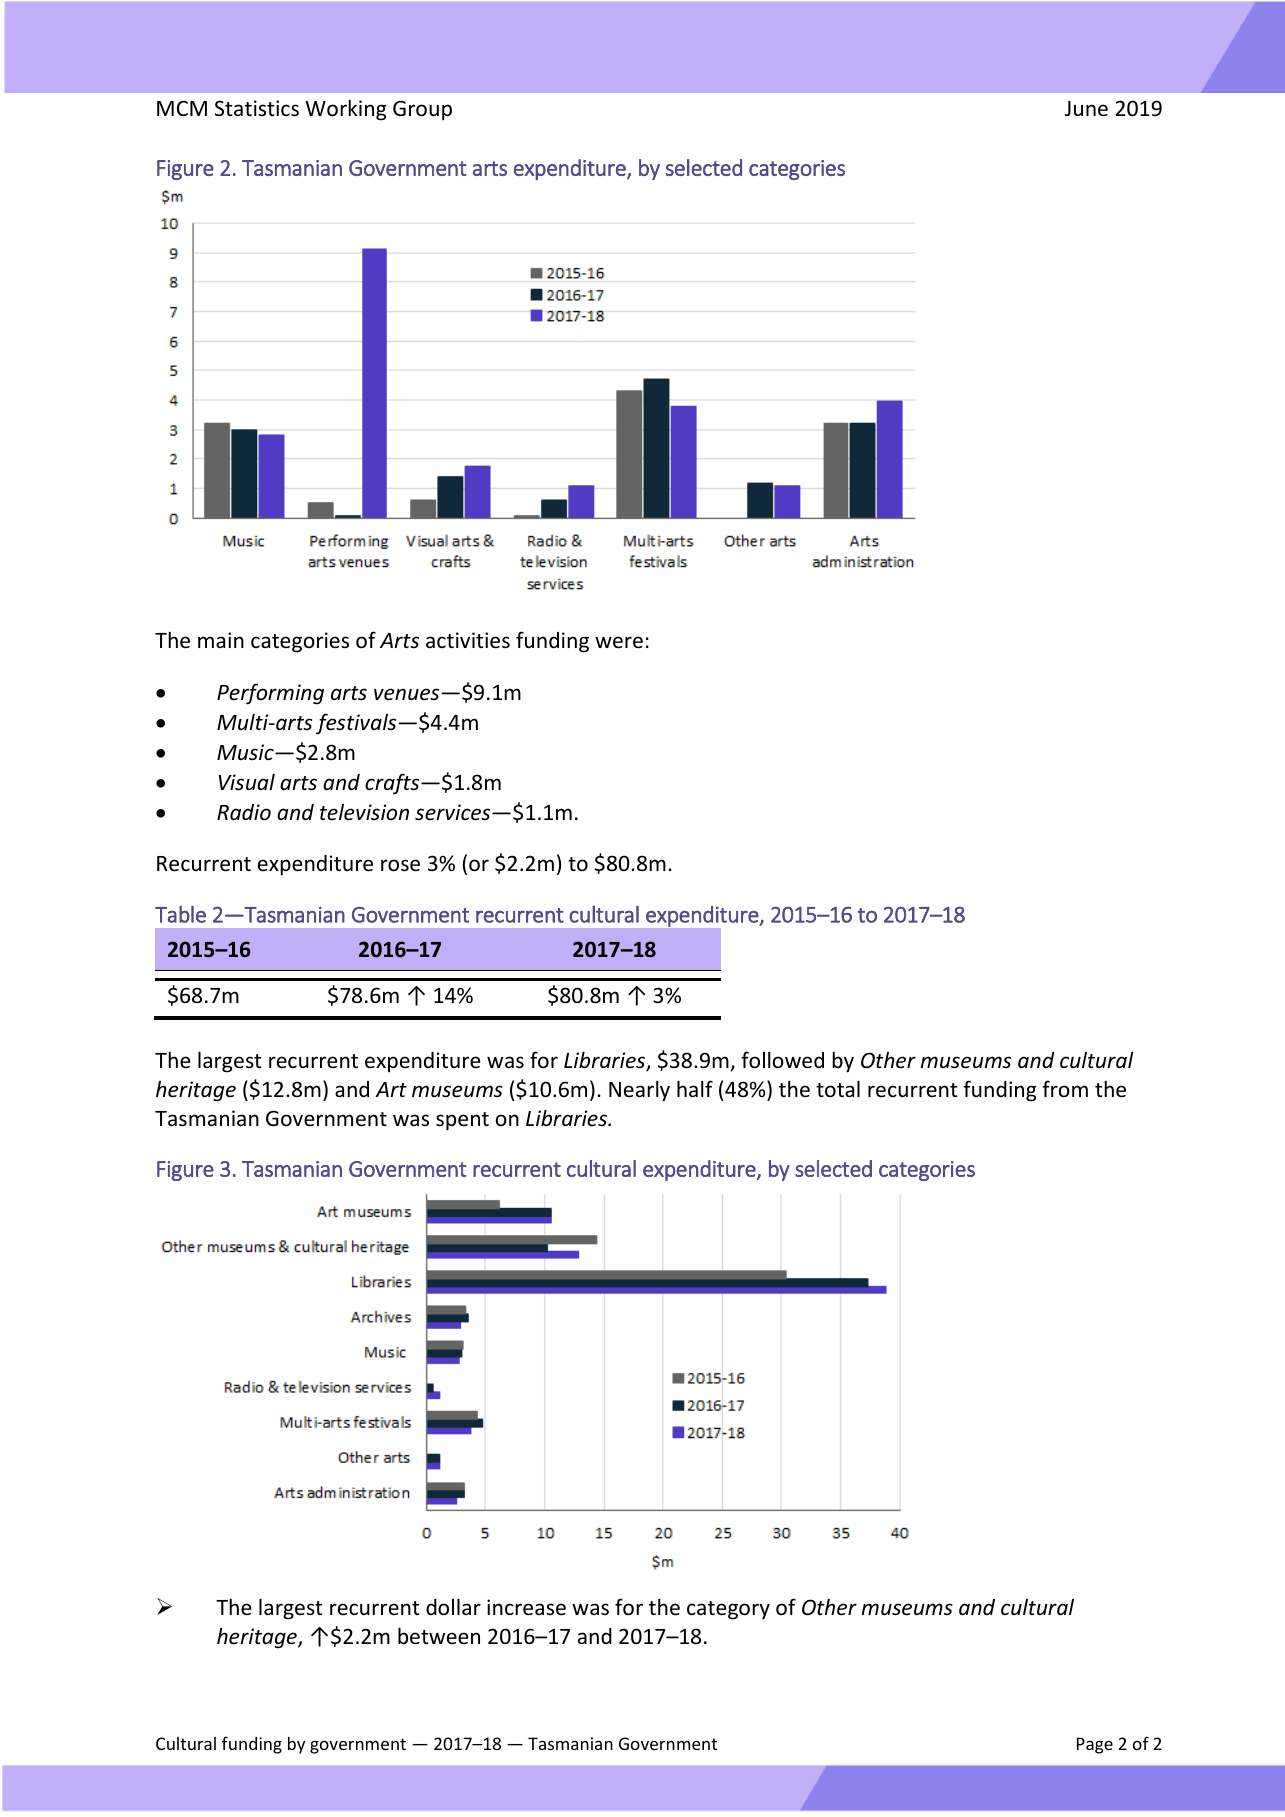  I want to click on Group, so click(422, 110).
